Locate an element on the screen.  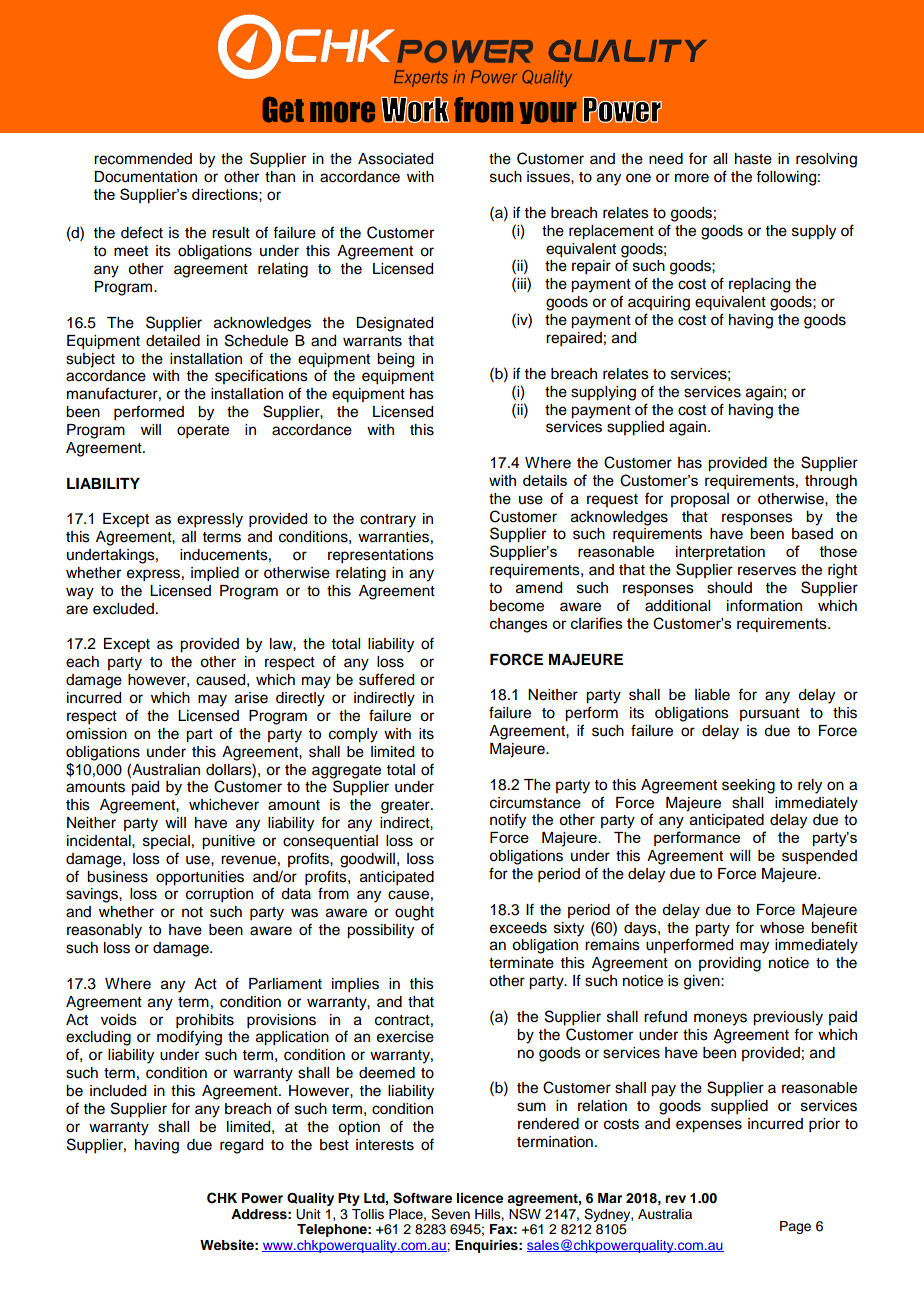
Associated is located at coordinates (395, 159).
